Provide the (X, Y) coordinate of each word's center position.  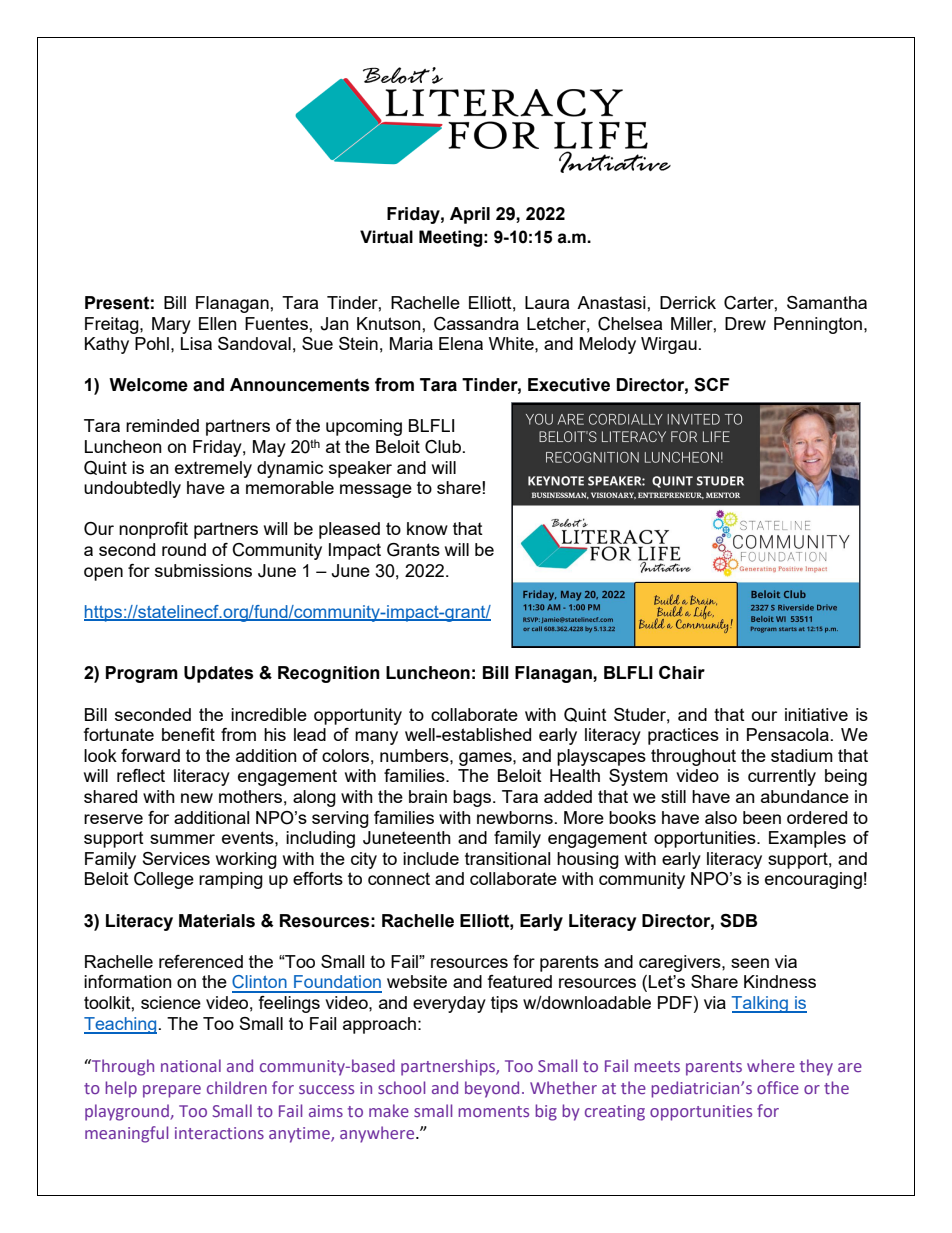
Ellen (218, 323)
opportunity (358, 716)
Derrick (688, 302)
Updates (218, 674)
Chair (682, 673)
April (470, 215)
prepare (172, 1091)
